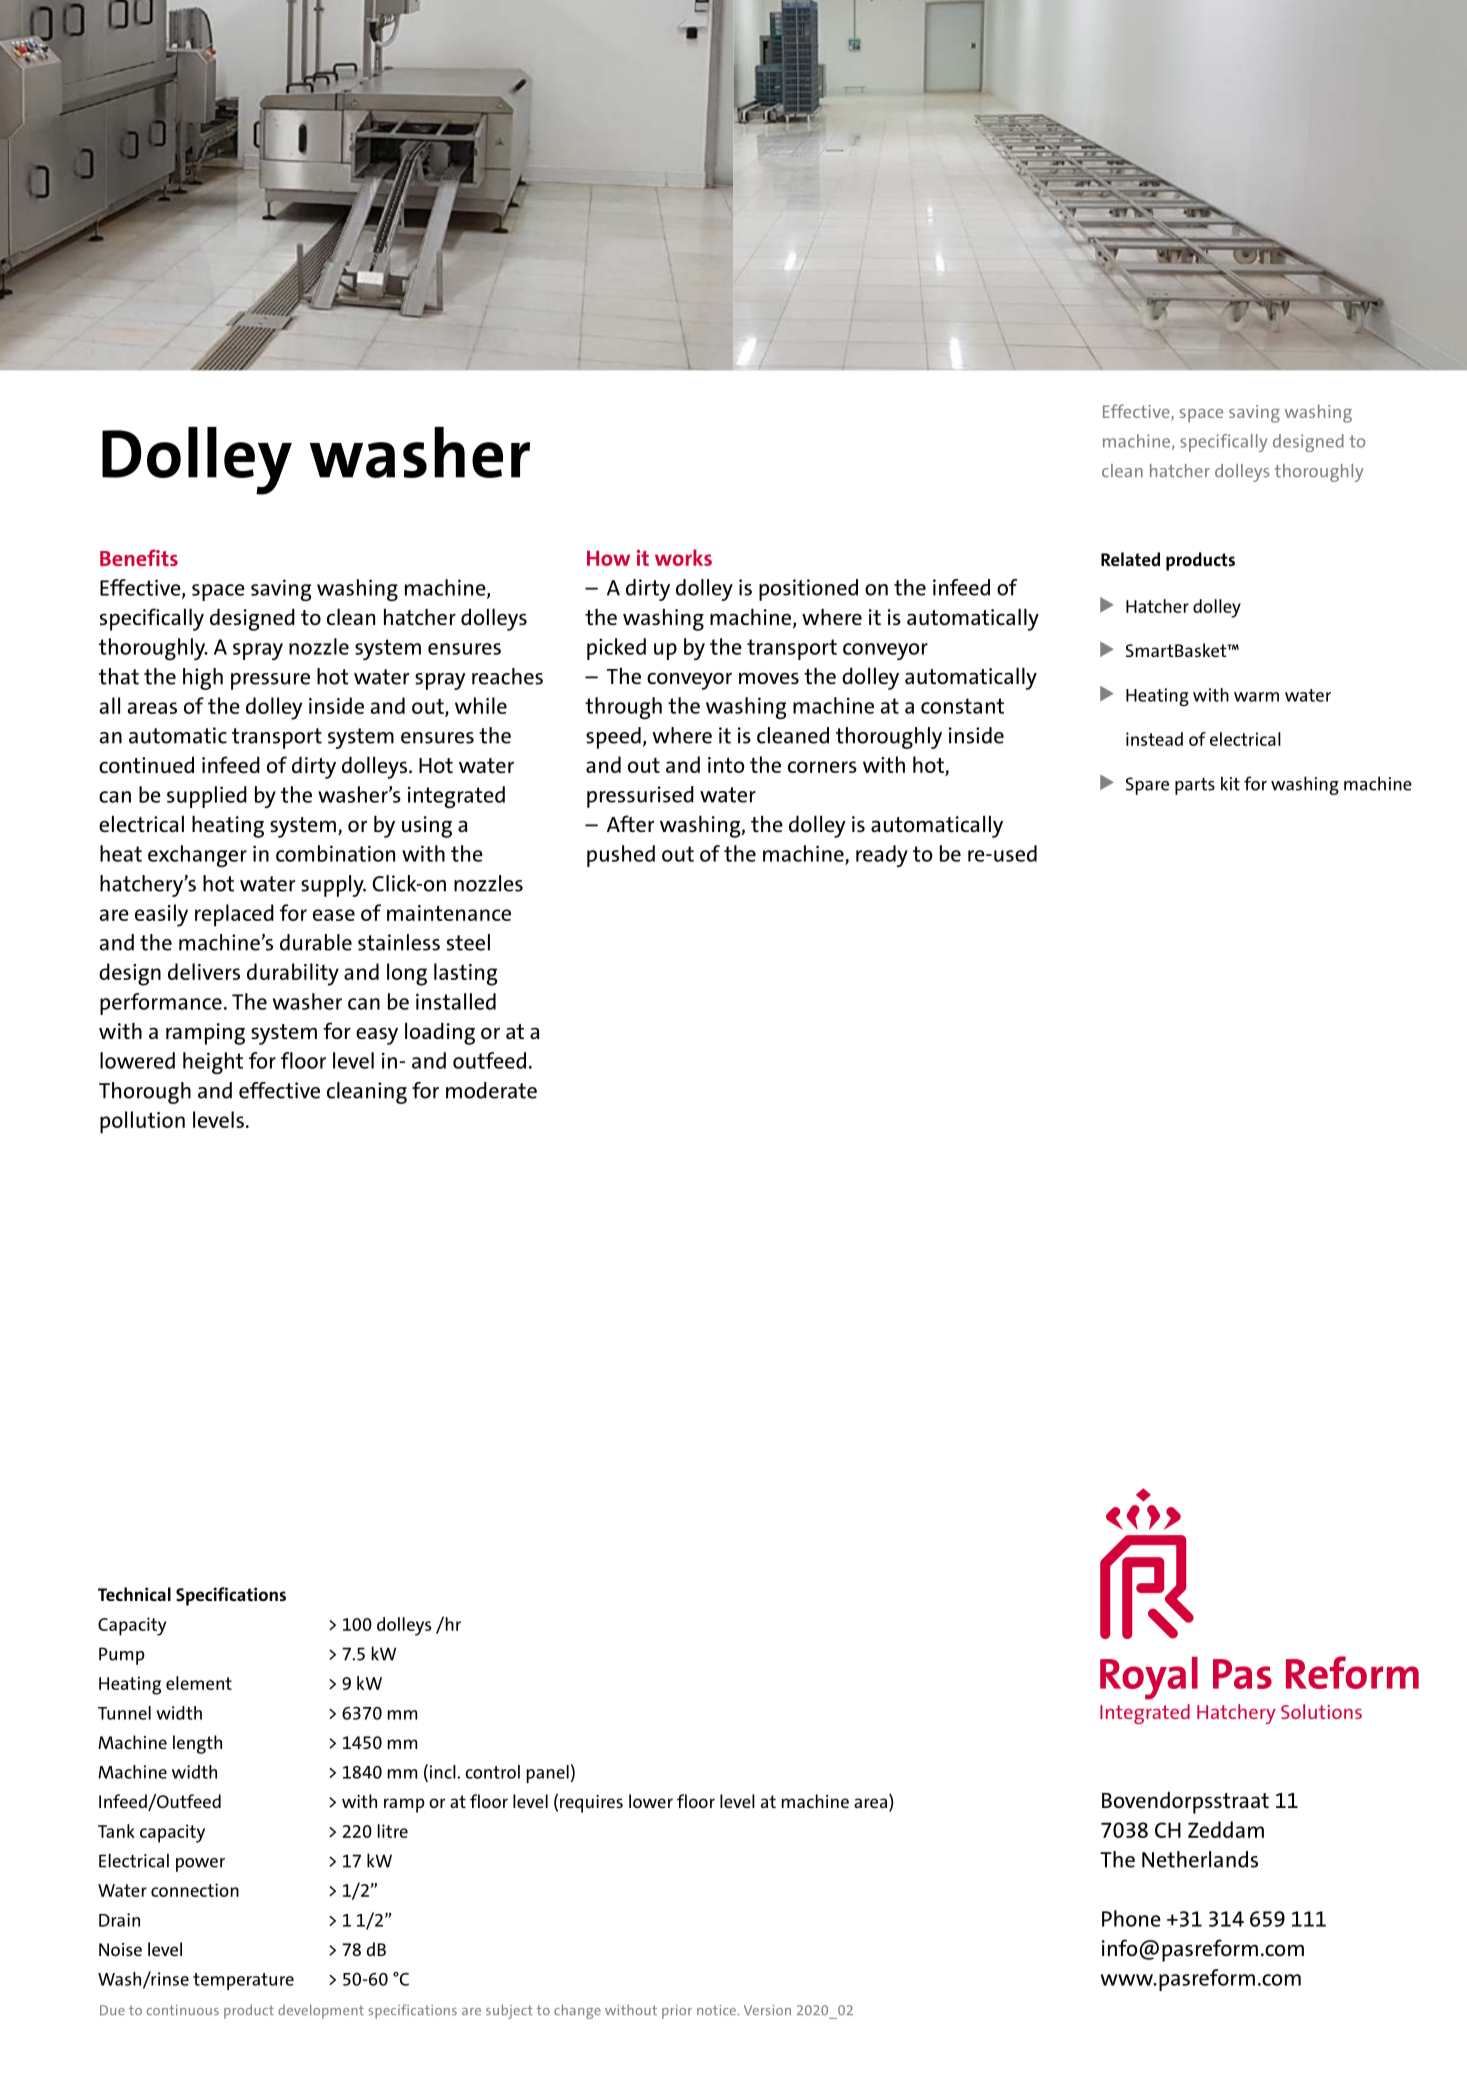 The width and height of the document is (1467, 2075). What do you see at coordinates (491, 1090) in the document?
I see `moderate` at bounding box center [491, 1090].
